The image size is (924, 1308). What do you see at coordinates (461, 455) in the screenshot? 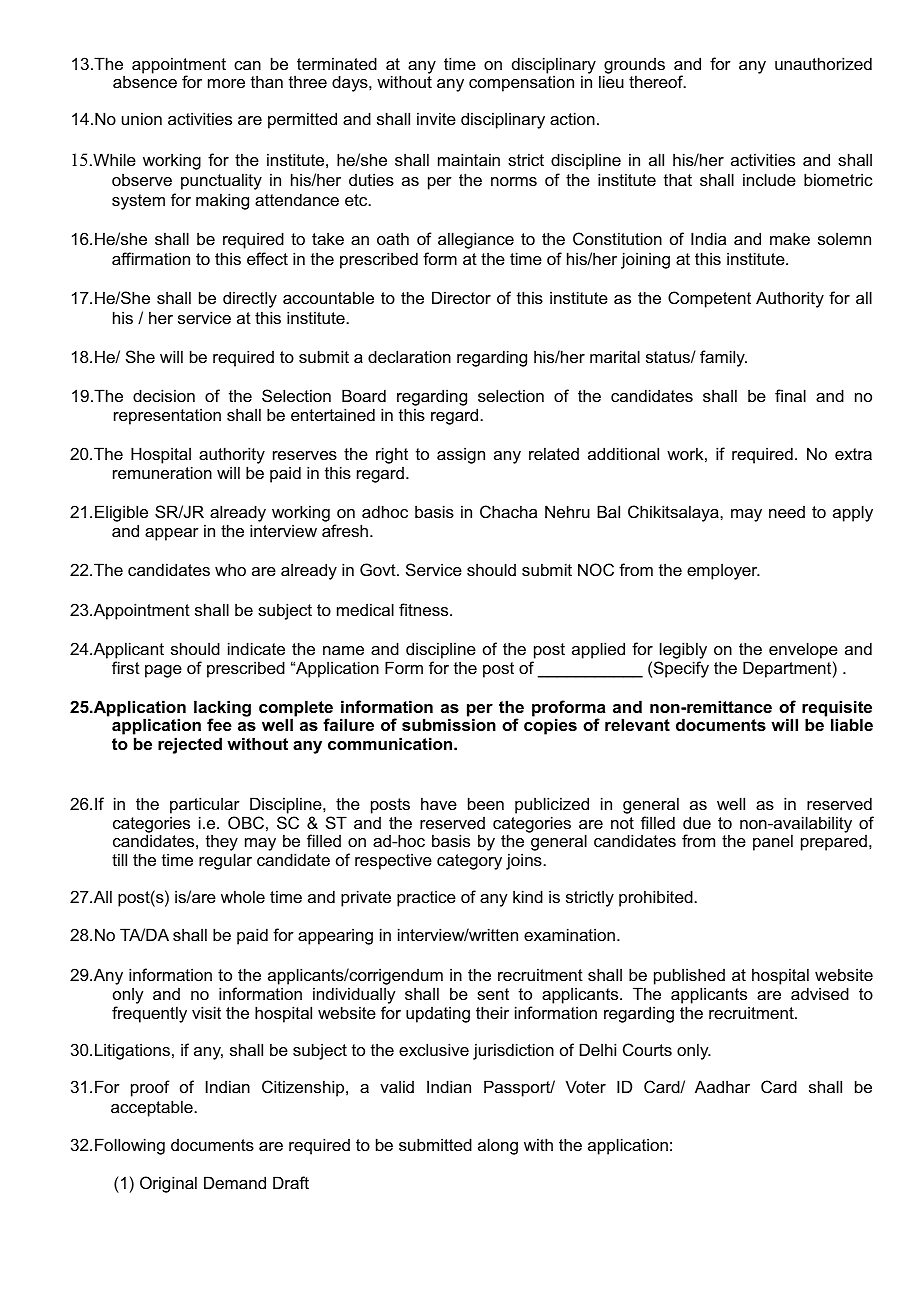
I see `assign` at bounding box center [461, 455].
